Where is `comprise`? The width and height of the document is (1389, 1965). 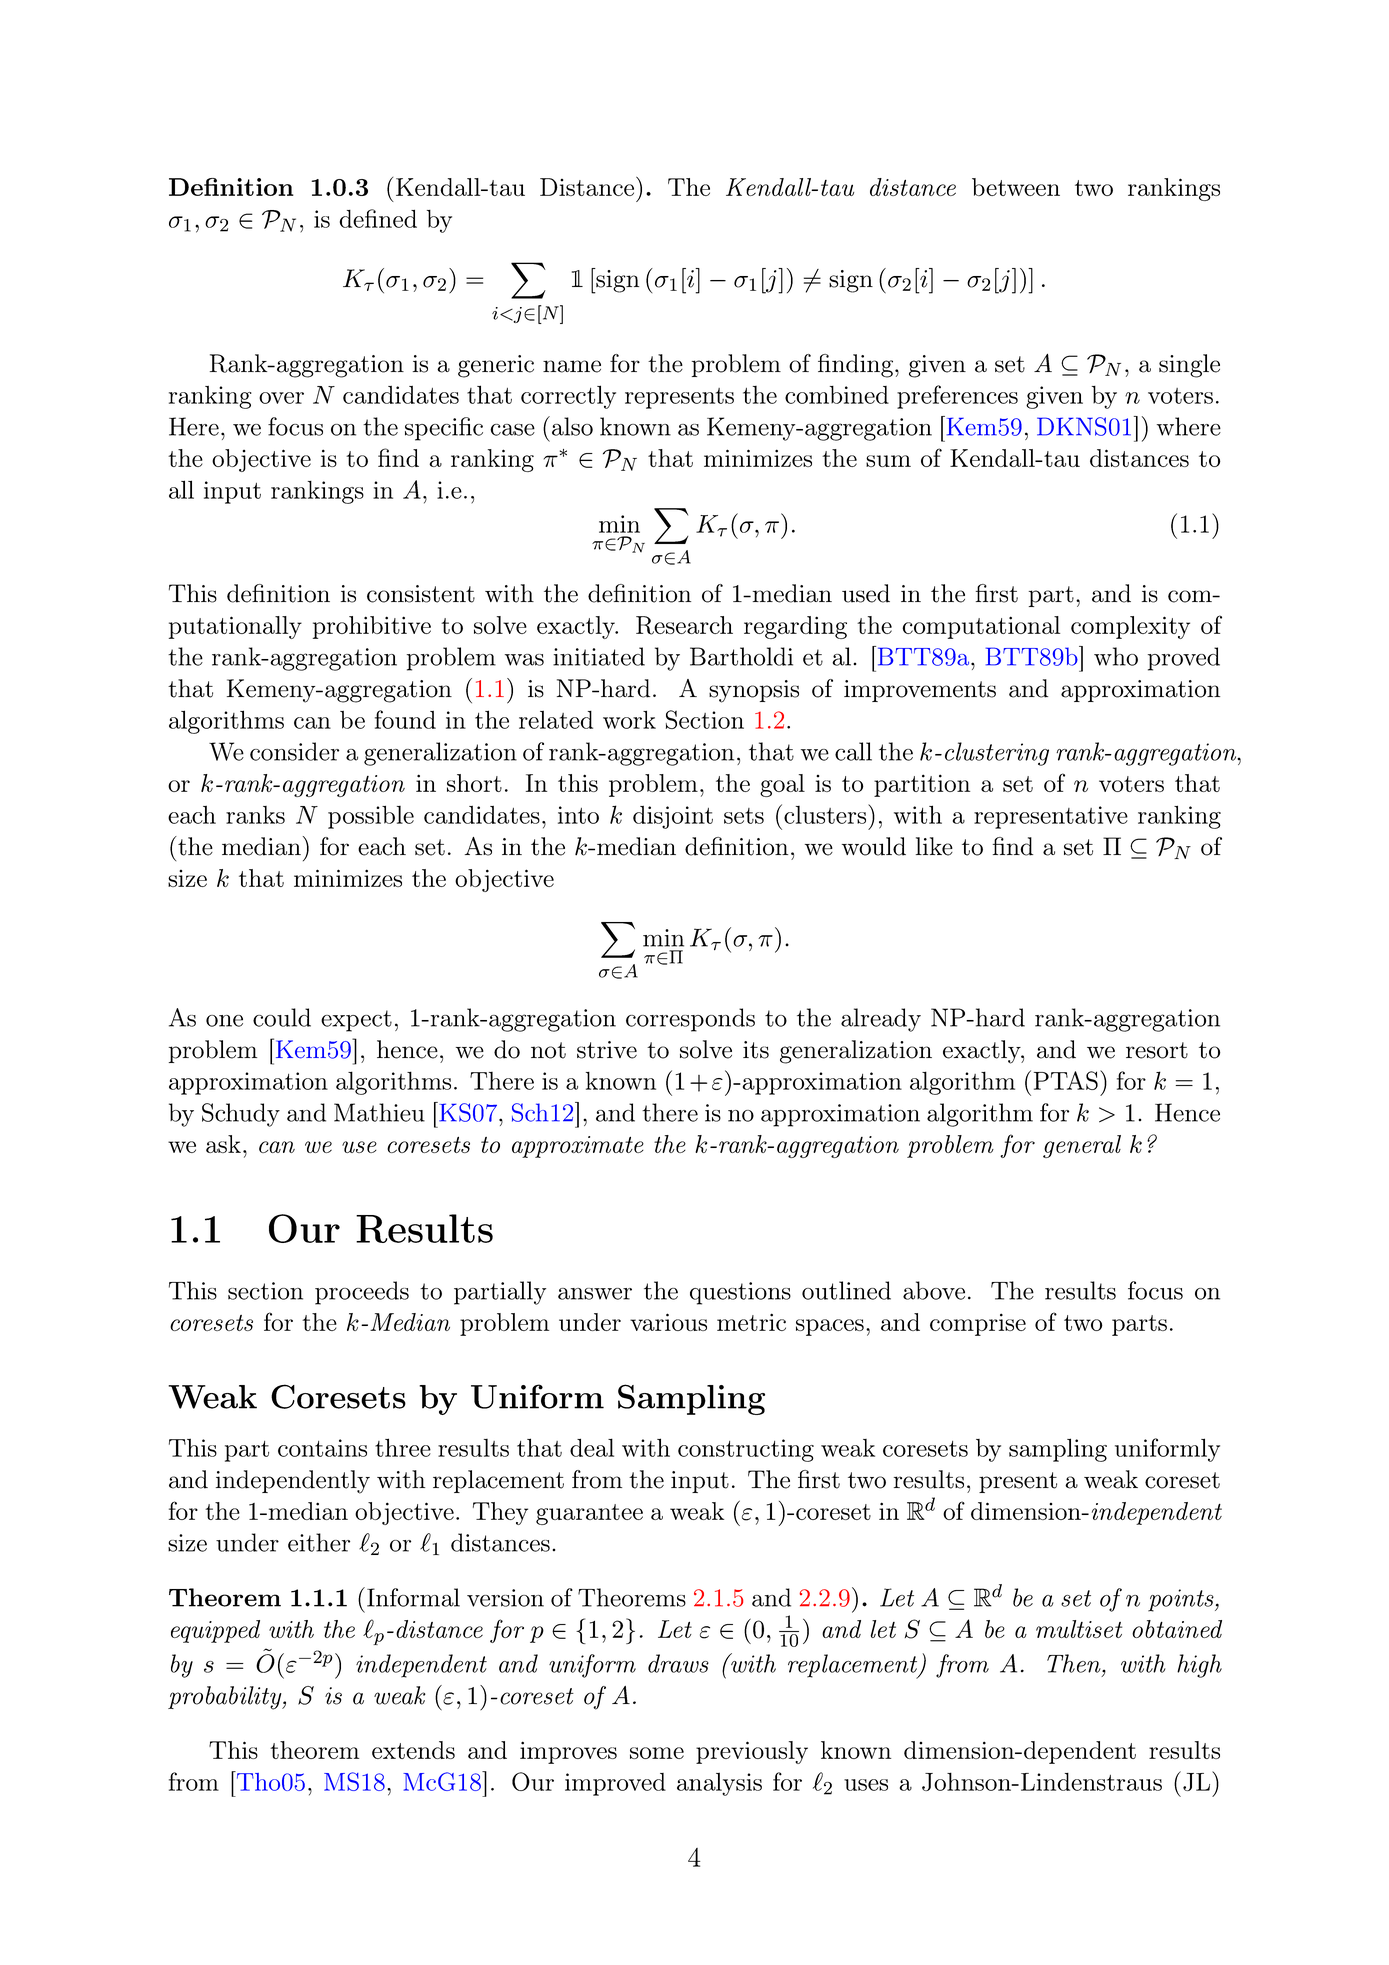 comprise is located at coordinates (978, 1324).
